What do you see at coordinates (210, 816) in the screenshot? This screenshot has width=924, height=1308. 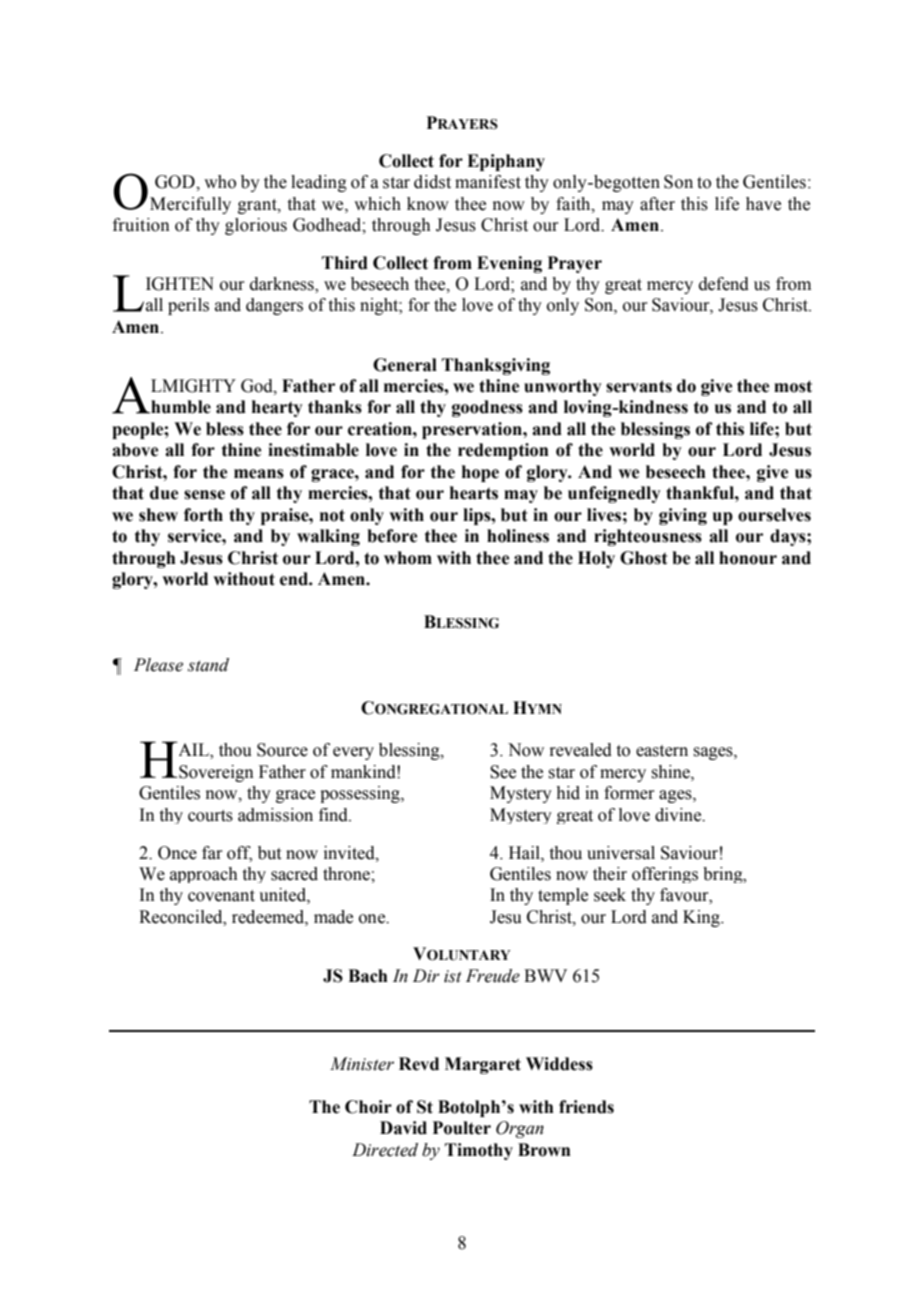 I see `courts` at bounding box center [210, 816].
